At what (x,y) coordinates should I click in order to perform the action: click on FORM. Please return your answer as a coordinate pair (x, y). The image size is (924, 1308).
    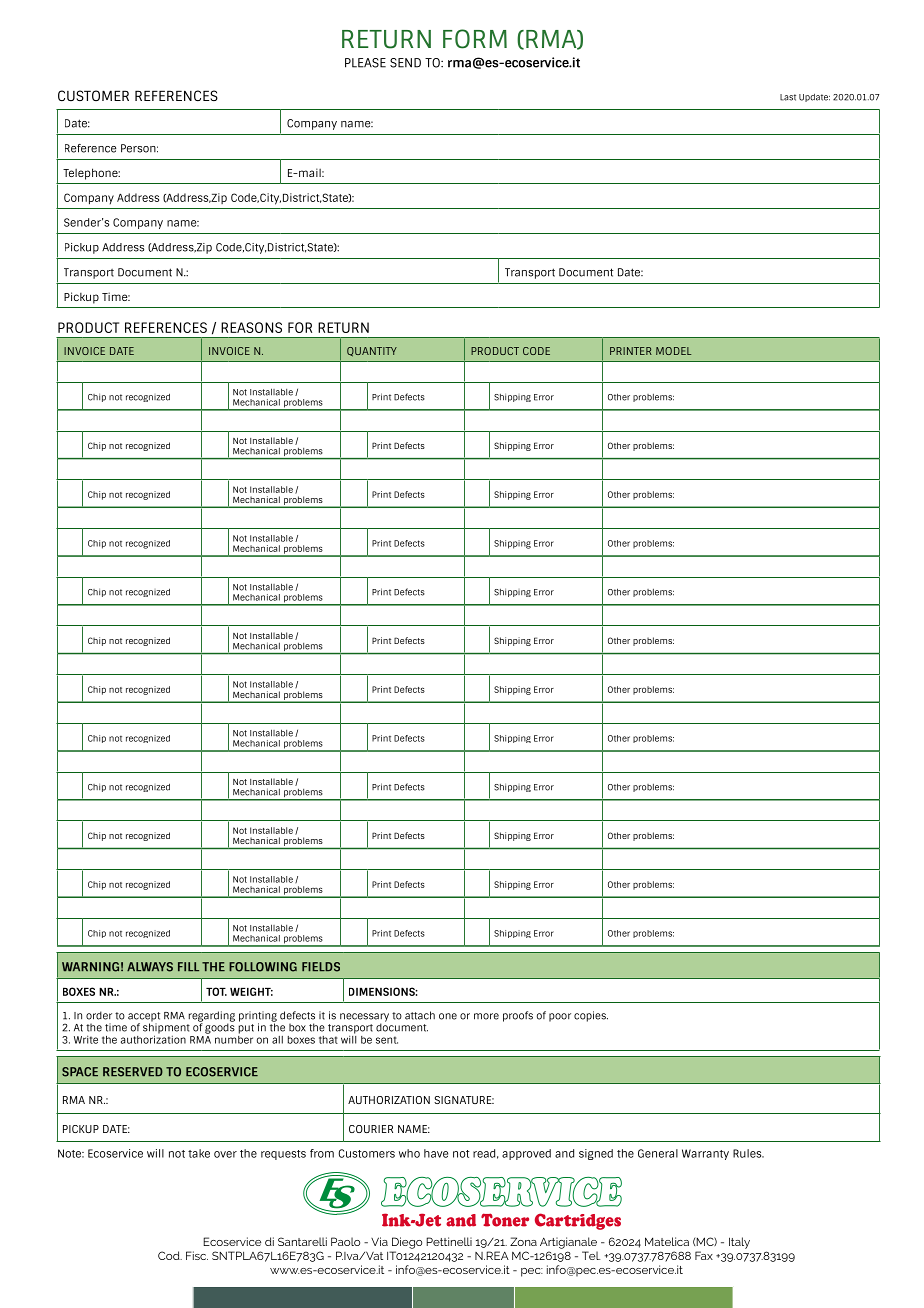
    Looking at the image, I should click on (475, 39).
